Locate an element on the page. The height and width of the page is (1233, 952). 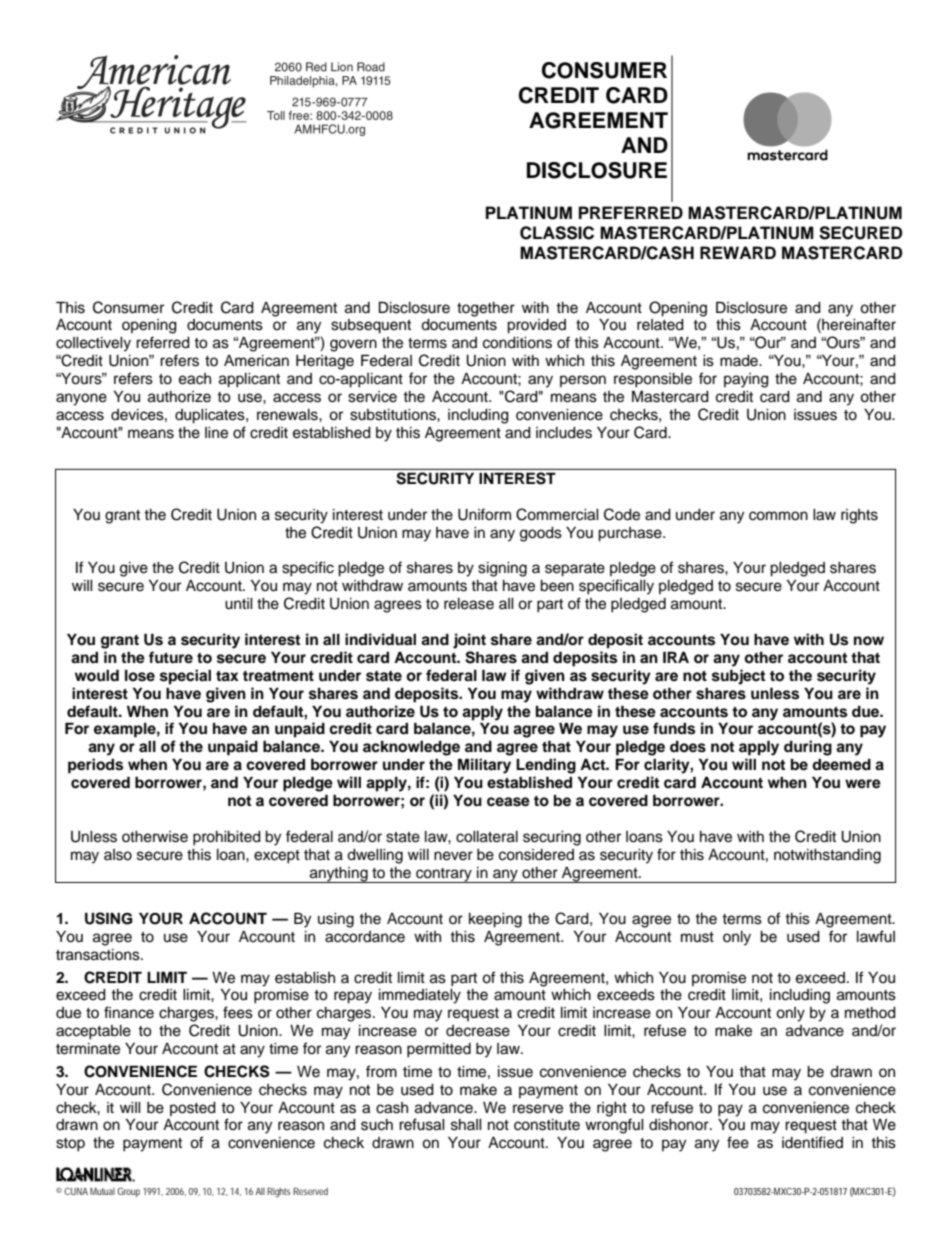
collectively is located at coordinates (93, 344).
